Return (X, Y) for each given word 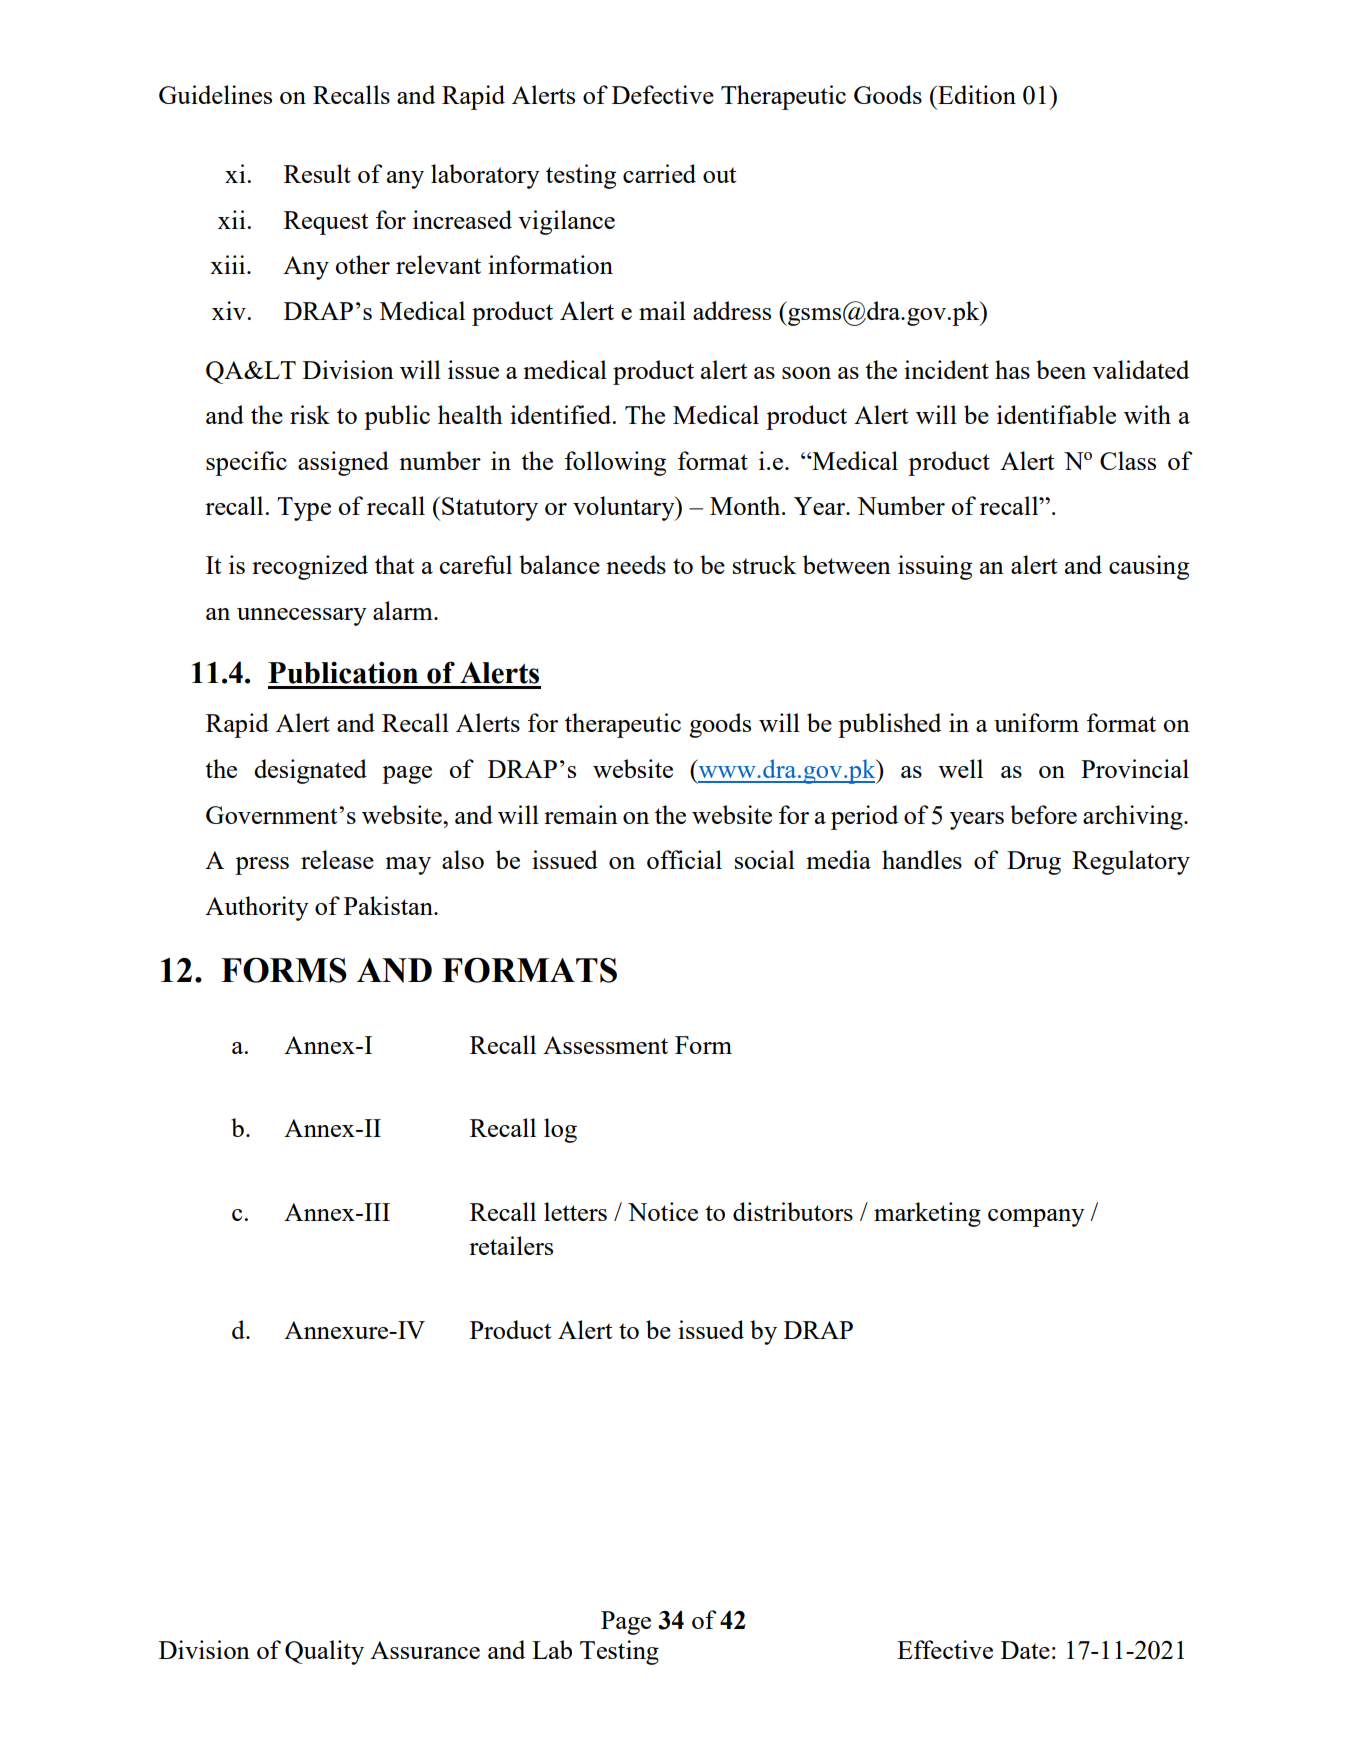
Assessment (605, 1045)
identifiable (1056, 414)
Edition (976, 94)
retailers (511, 1245)
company (1036, 1218)
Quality (324, 1652)
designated (310, 771)
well (960, 768)
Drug (1034, 863)
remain (581, 814)
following (615, 463)
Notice (663, 1211)
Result (317, 173)
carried (659, 173)
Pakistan (389, 905)
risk (310, 414)
